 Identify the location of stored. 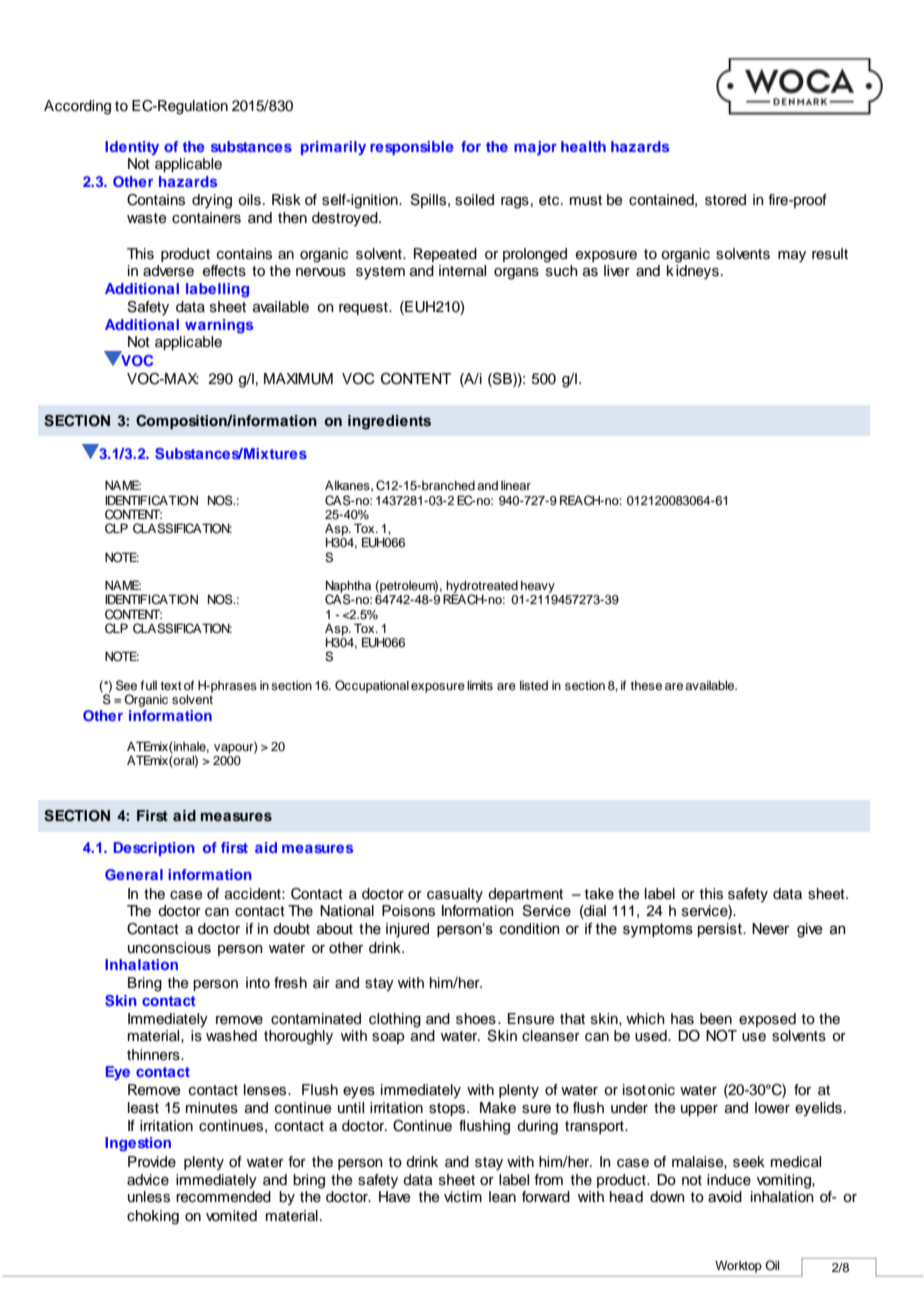
(725, 200).
